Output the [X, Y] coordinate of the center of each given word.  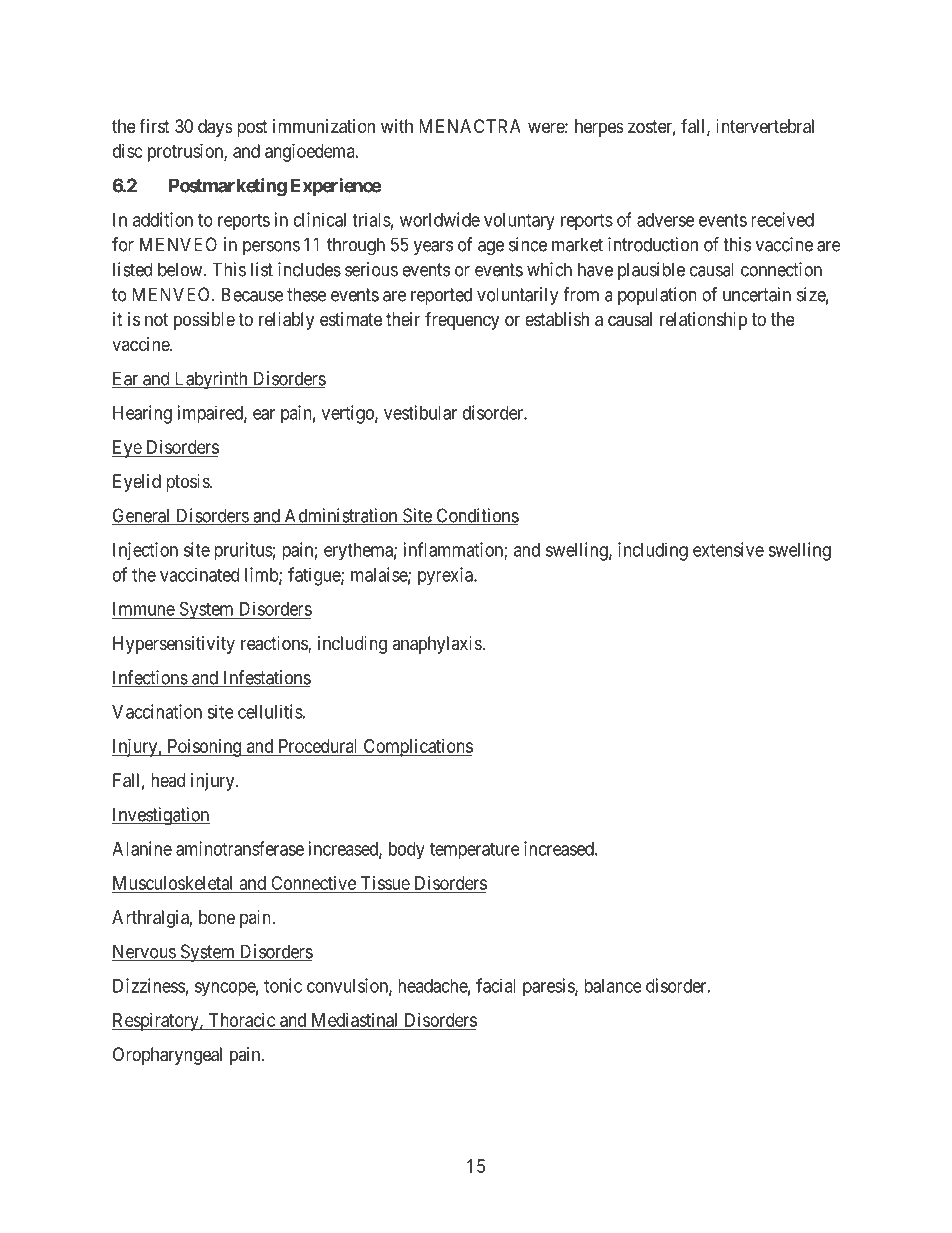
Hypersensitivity [174, 645]
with [397, 126]
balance [613, 986]
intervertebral [765, 126]
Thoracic [241, 1021]
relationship [703, 321]
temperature [475, 851]
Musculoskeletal [174, 884]
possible [204, 321]
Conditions [476, 516]
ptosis [188, 483]
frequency [462, 321]
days [215, 128]
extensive [728, 549]
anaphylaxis [437, 645]
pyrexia [446, 576]
